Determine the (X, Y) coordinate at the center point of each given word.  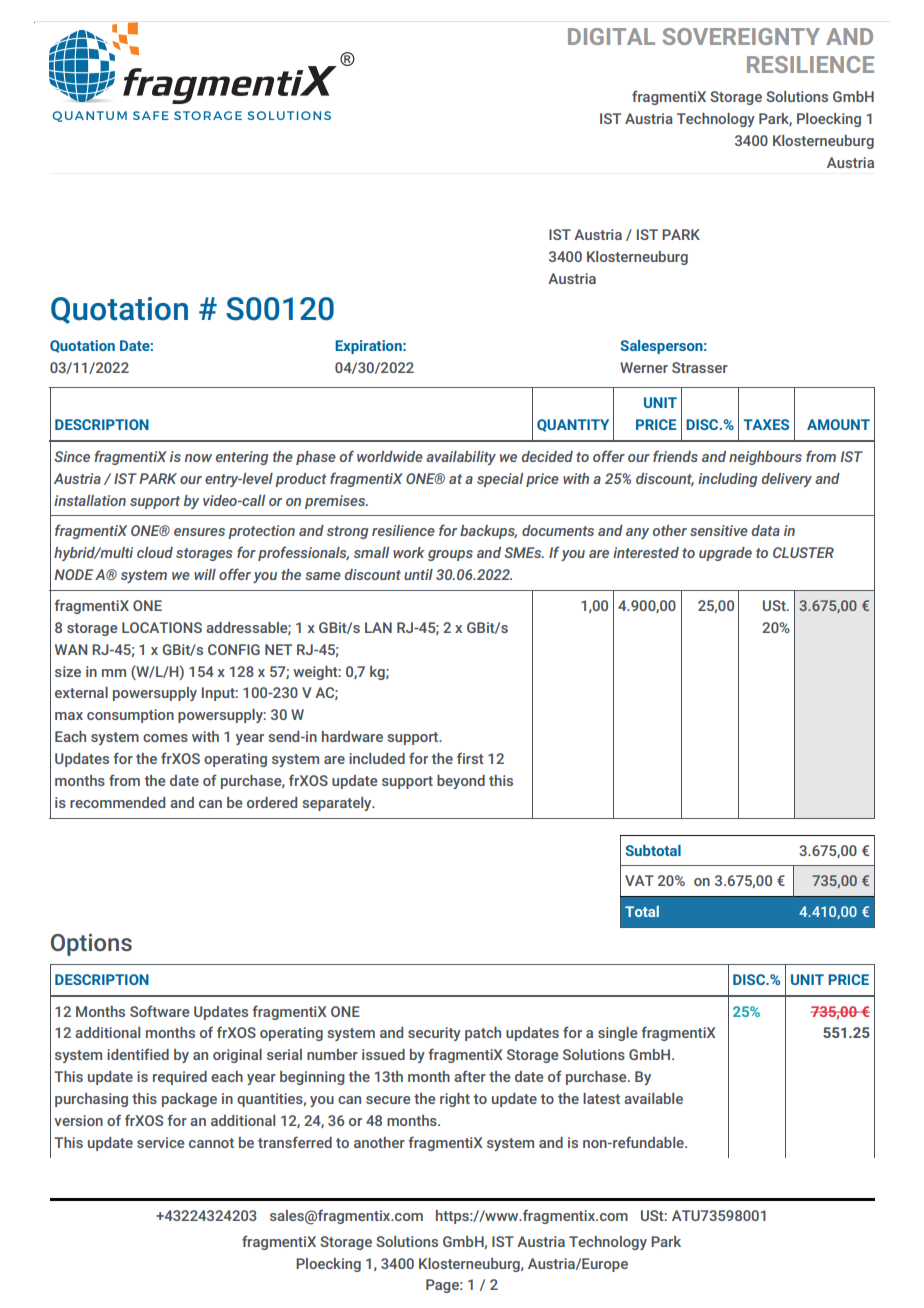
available (653, 1098)
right (455, 1100)
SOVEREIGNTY (741, 36)
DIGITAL (611, 36)
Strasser (700, 367)
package (189, 1100)
